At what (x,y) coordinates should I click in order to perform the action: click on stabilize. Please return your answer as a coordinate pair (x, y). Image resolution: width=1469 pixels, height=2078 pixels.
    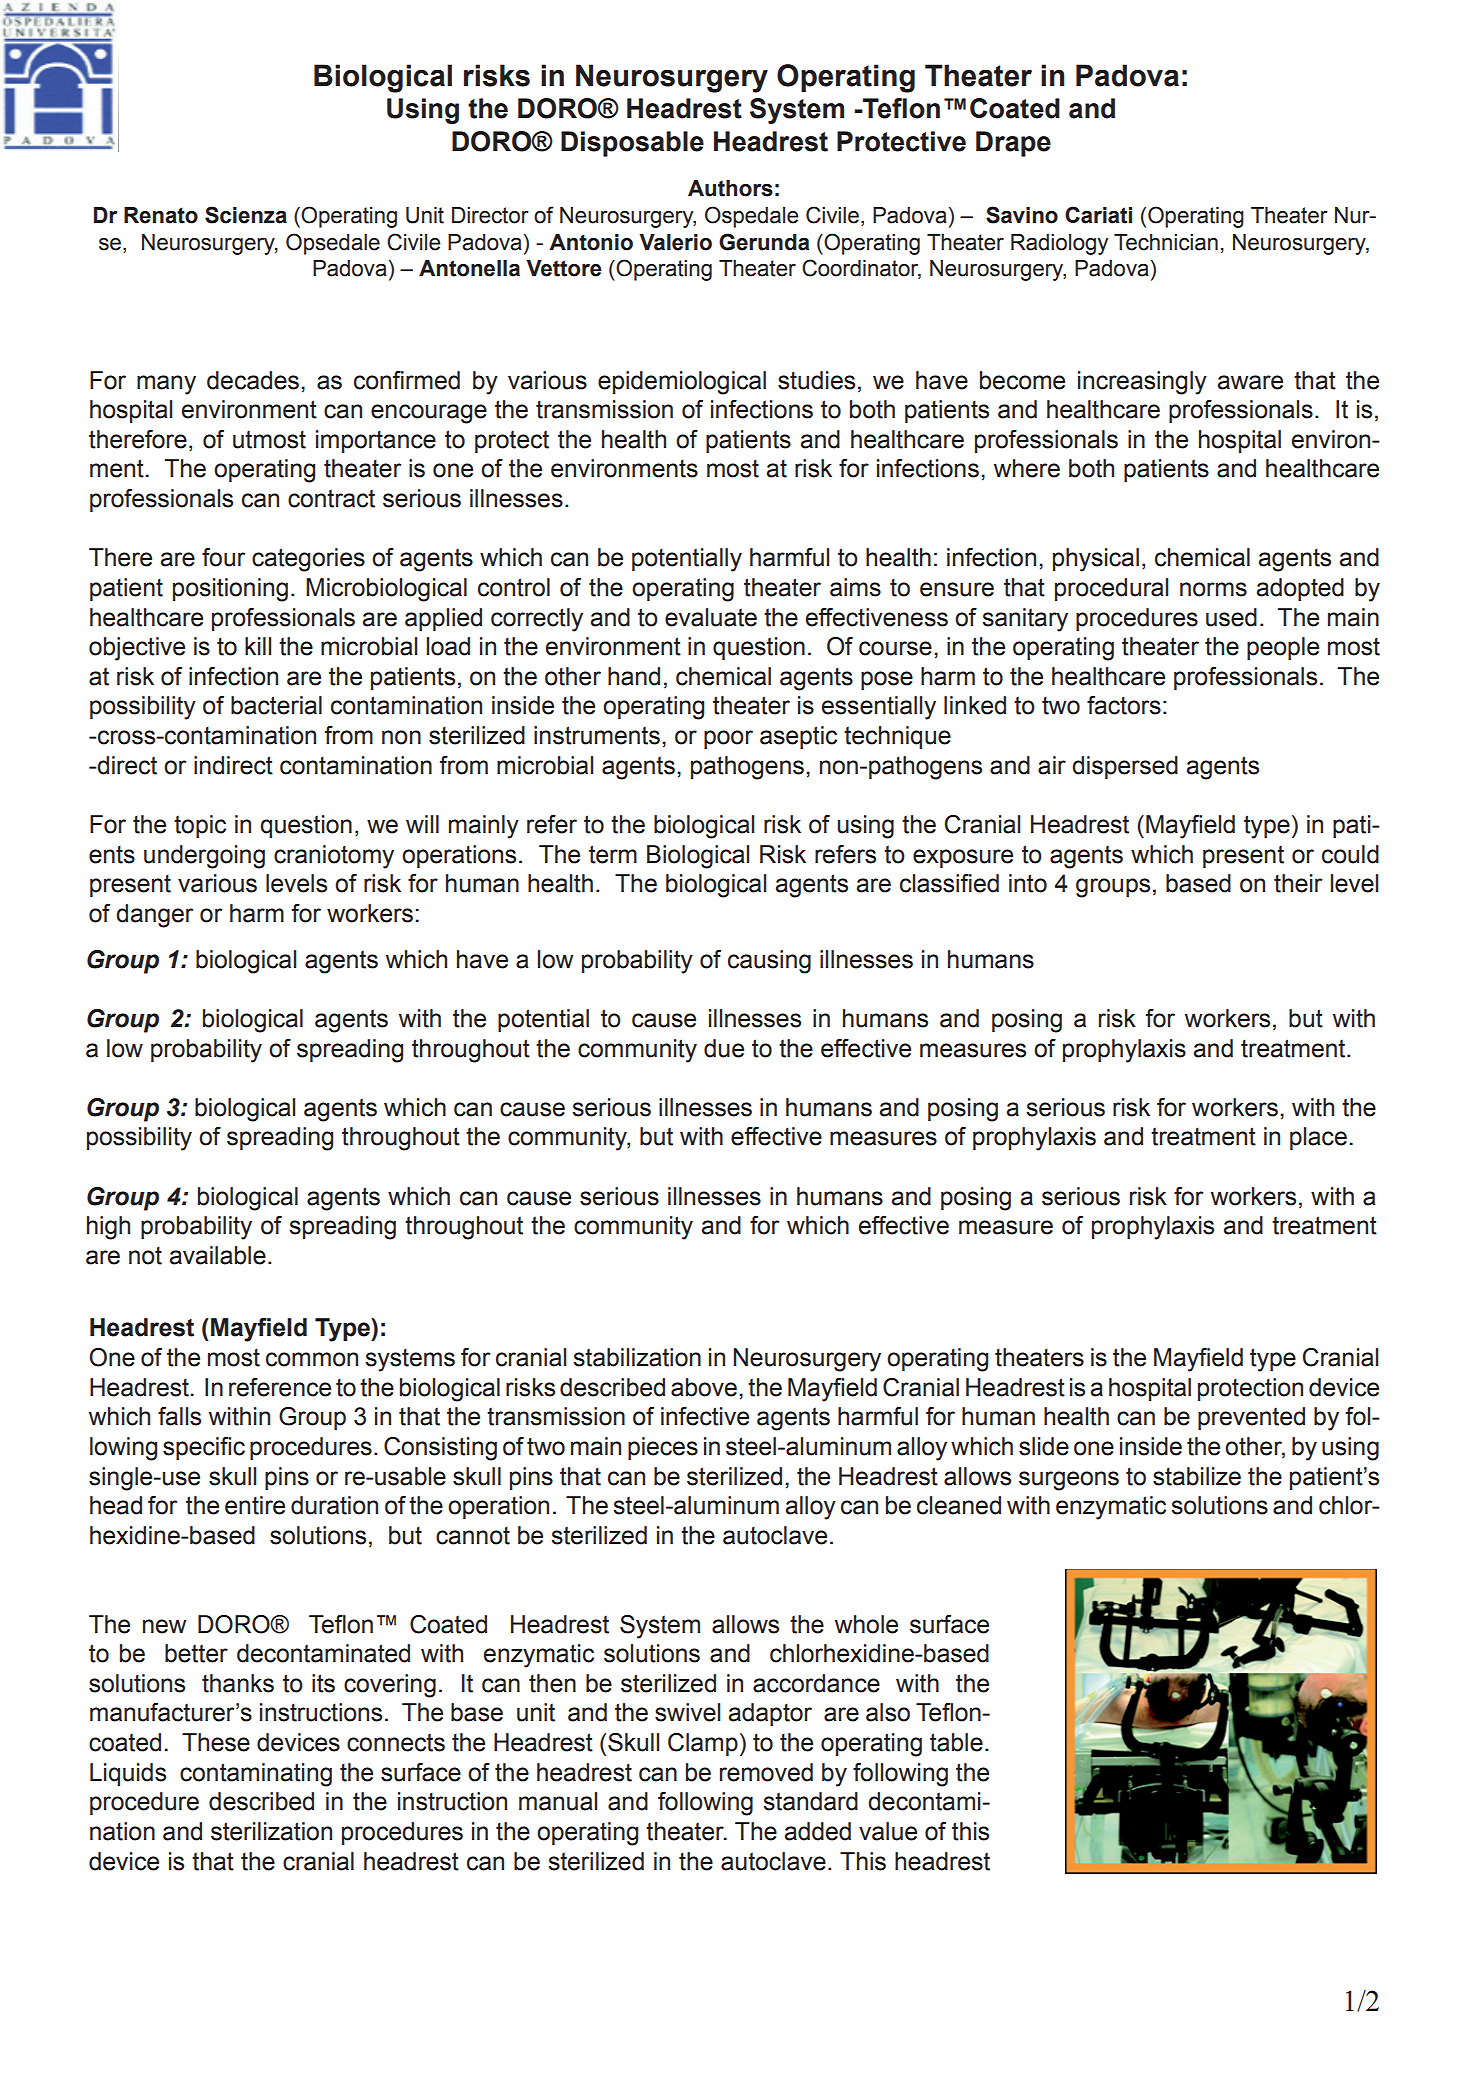
    Looking at the image, I should click on (1197, 1476).
